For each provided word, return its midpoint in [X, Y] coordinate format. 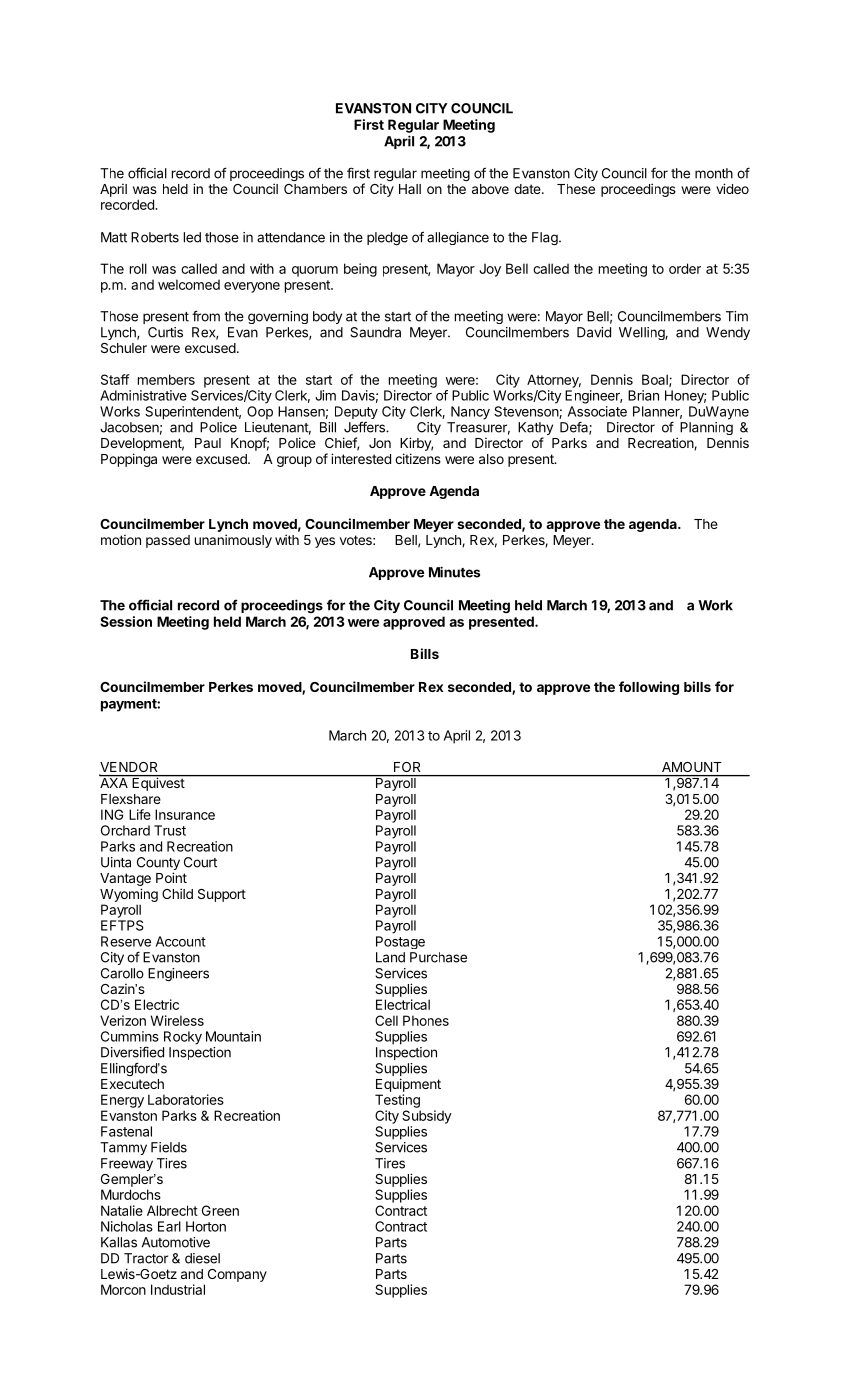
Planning [706, 428]
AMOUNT [691, 767]
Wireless [177, 1020]
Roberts [155, 237]
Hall [410, 189]
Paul [208, 443]
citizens [418, 458]
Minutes [454, 572]
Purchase [438, 957]
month [714, 173]
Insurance [185, 814]
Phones [426, 1020]
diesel [202, 1258]
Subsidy [427, 1117]
